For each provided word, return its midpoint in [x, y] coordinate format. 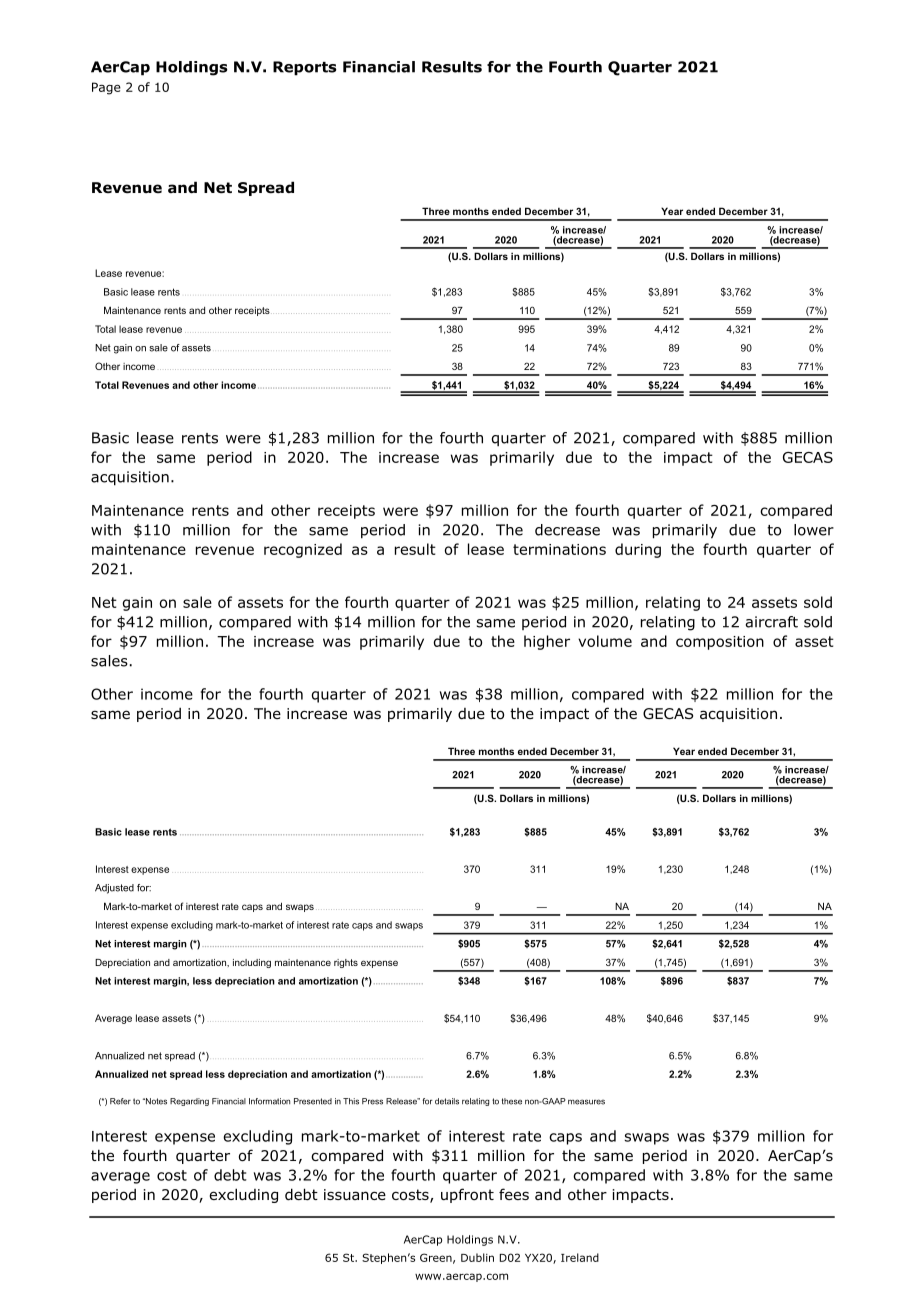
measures [586, 1102]
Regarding [189, 1102]
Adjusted [114, 889]
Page [106, 88]
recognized [303, 550]
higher [547, 642]
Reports [305, 68]
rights [346, 963]
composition [720, 643]
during [638, 550]
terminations [559, 549]
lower [814, 530]
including [252, 963]
